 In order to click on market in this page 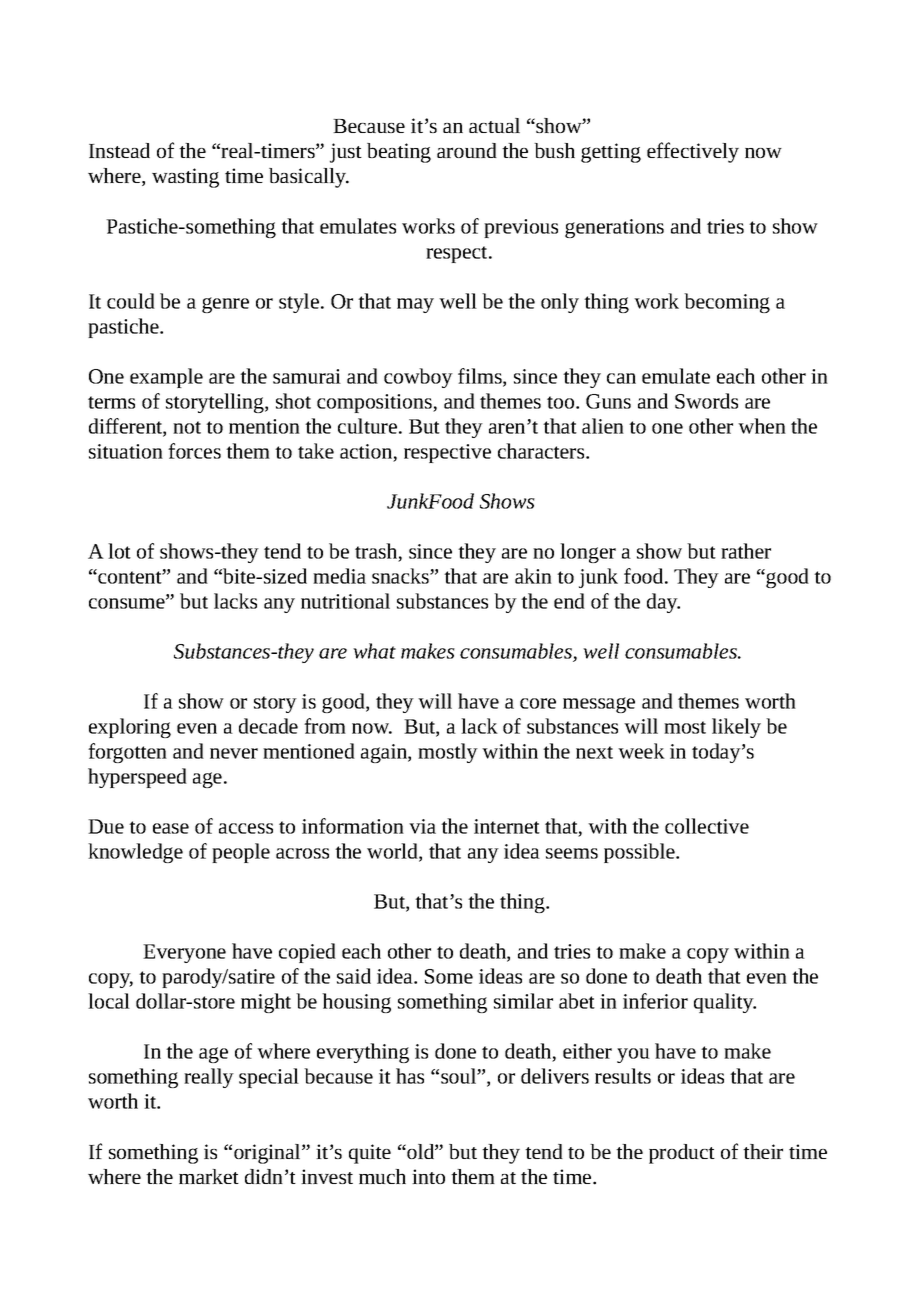, I will do `click(209, 1176)`.
